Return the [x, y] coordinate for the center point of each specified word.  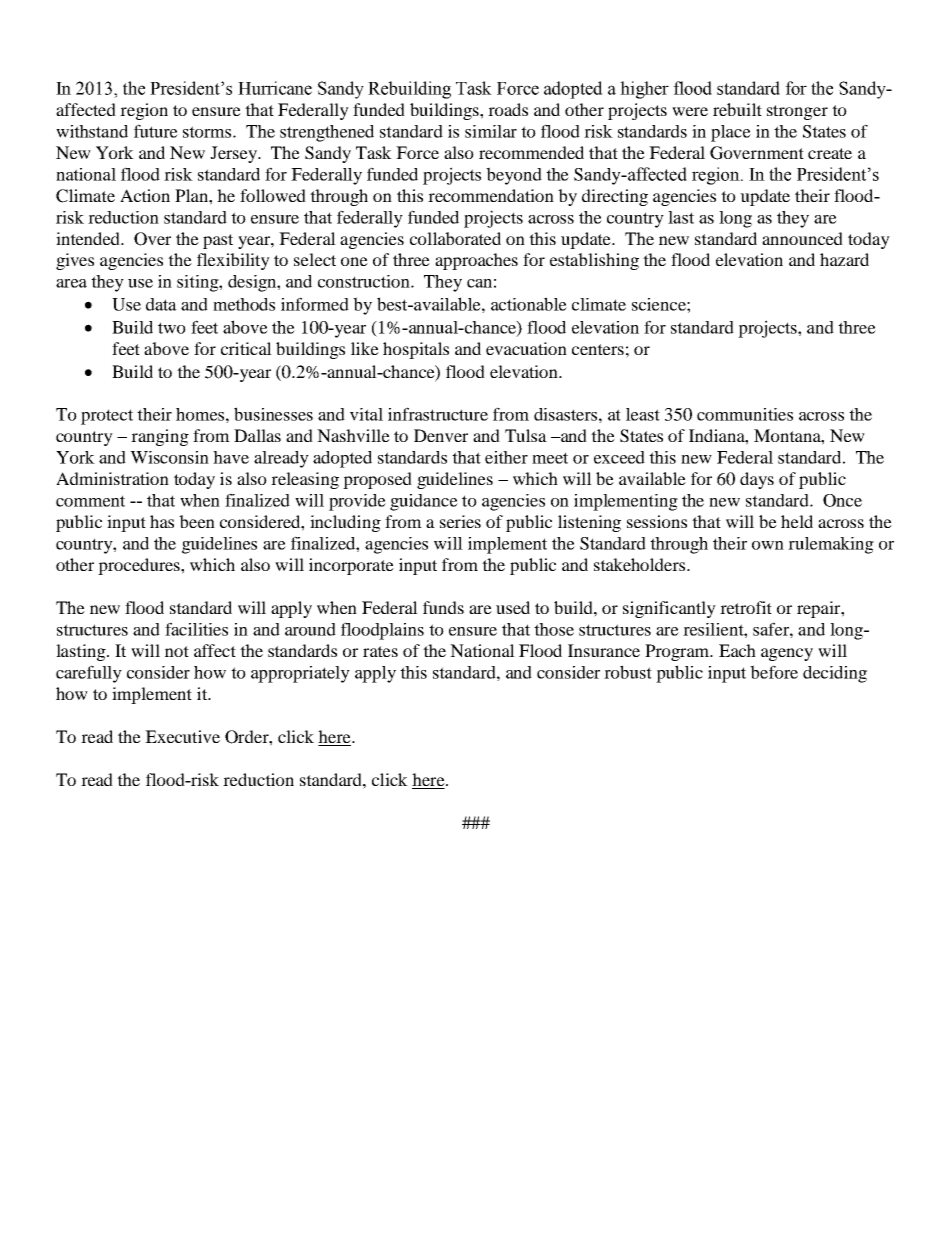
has [162, 521]
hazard [844, 259]
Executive [182, 736]
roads [508, 109]
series [460, 521]
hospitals [416, 350]
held [797, 521]
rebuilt [737, 109]
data [161, 304]
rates [380, 651]
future [156, 131]
